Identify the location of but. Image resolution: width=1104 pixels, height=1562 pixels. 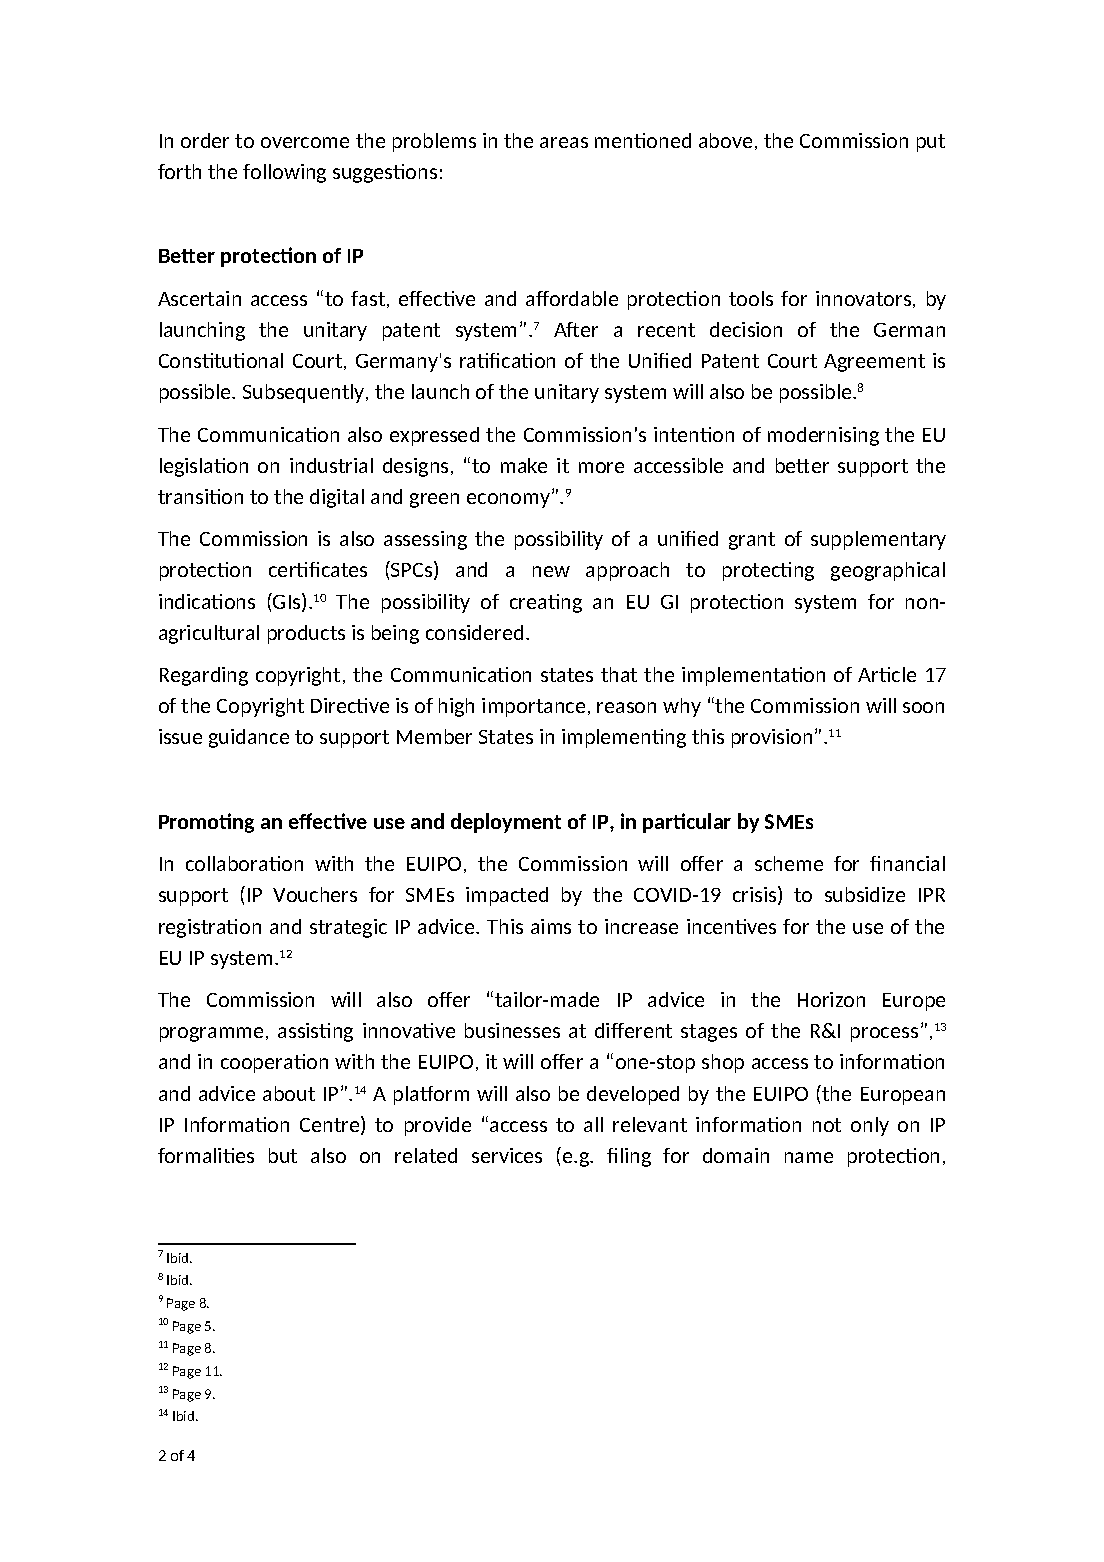
(283, 1155).
